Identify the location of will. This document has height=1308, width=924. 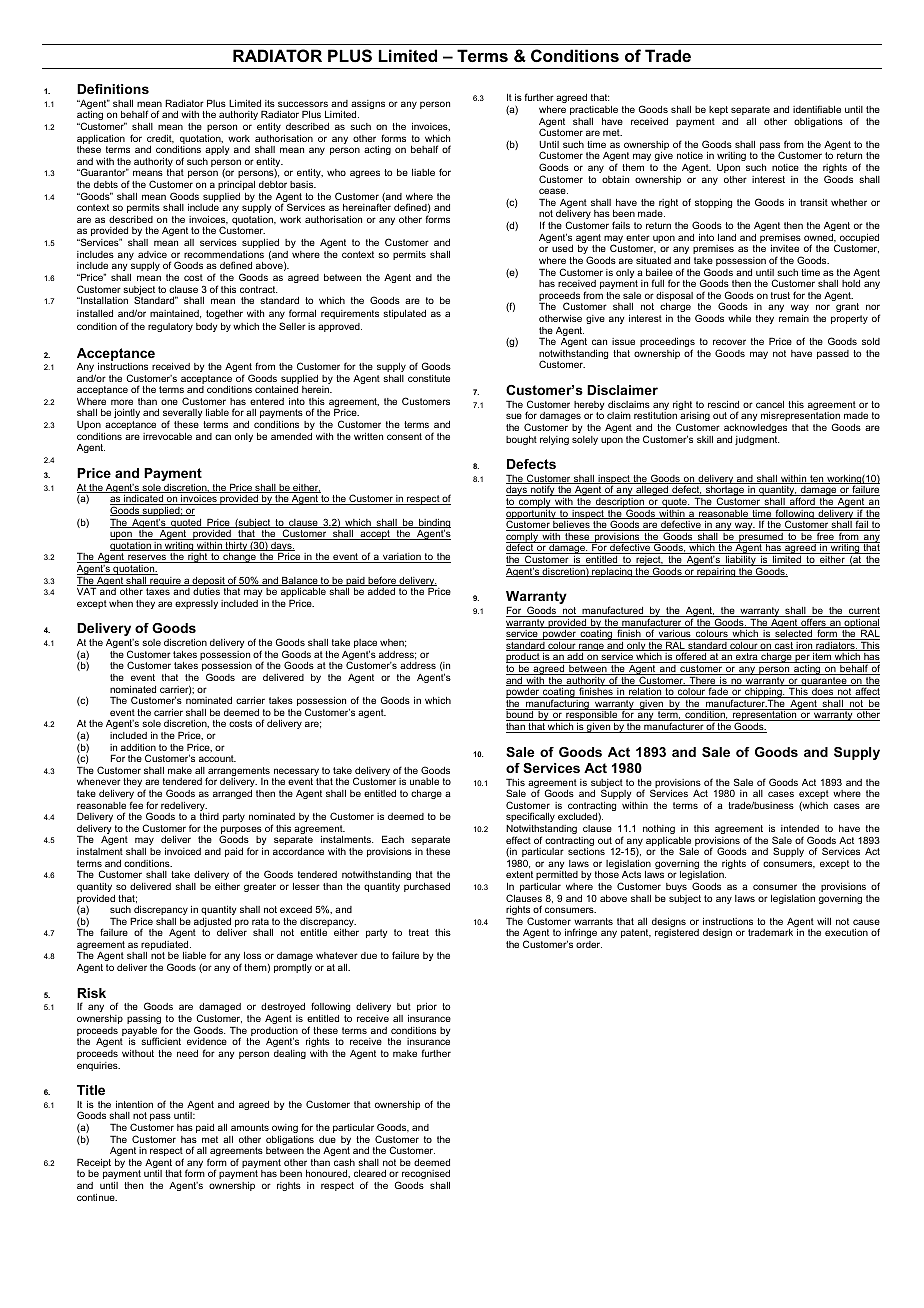
(824, 921).
